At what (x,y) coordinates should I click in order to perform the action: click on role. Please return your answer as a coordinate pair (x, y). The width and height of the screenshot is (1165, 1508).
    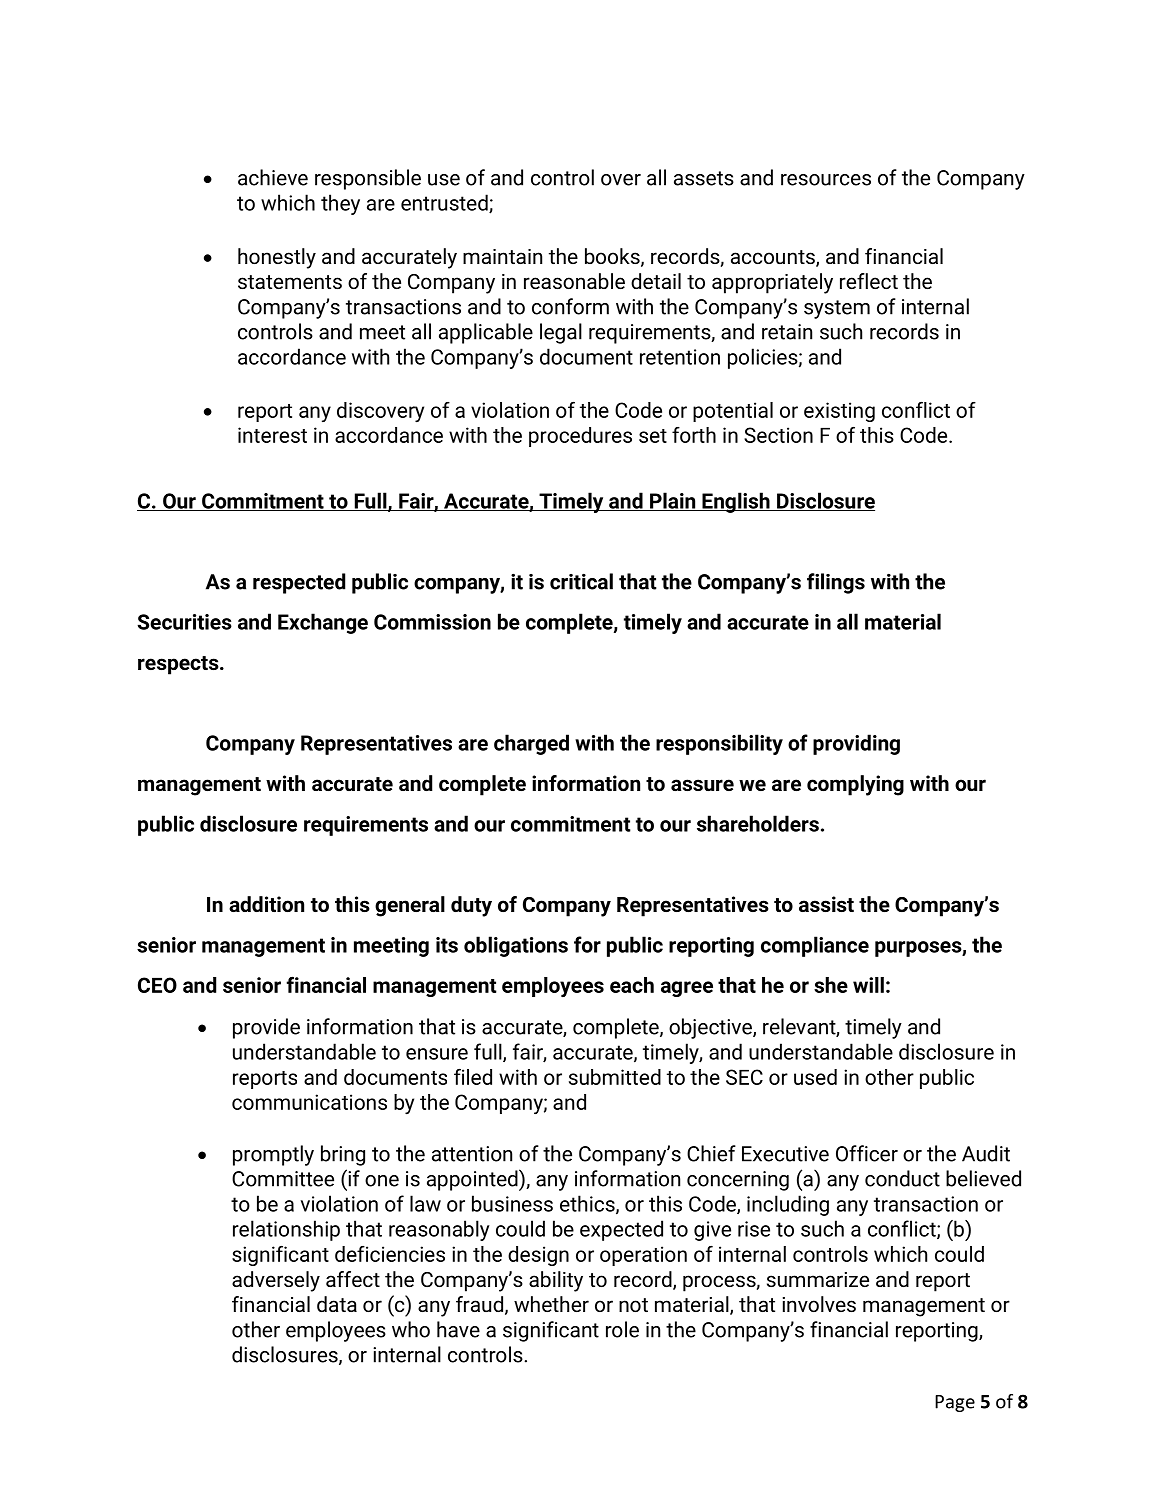
    Looking at the image, I should click on (622, 1329).
